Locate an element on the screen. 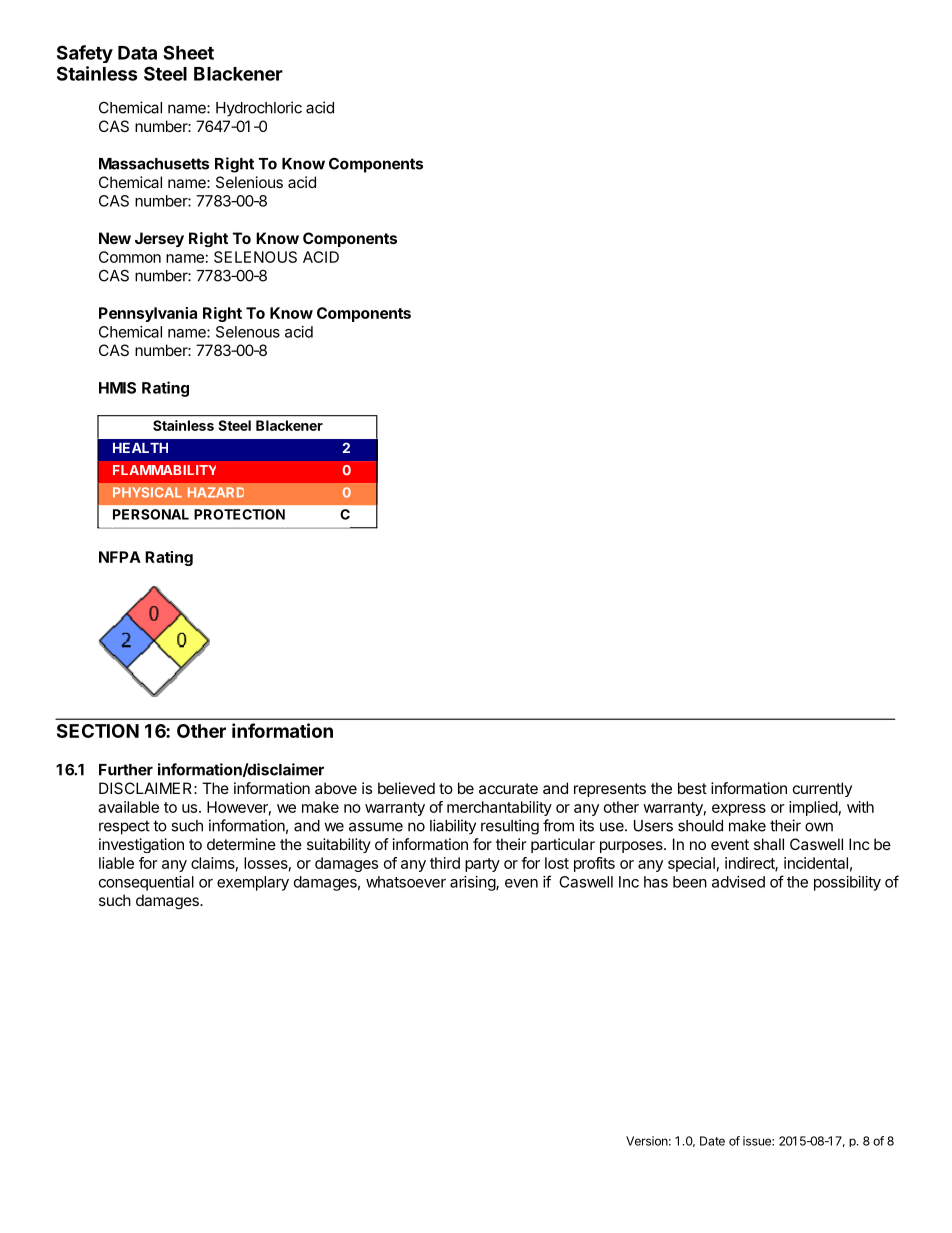 The width and height of the screenshot is (952, 1233). Hydrochloric is located at coordinates (259, 109).
